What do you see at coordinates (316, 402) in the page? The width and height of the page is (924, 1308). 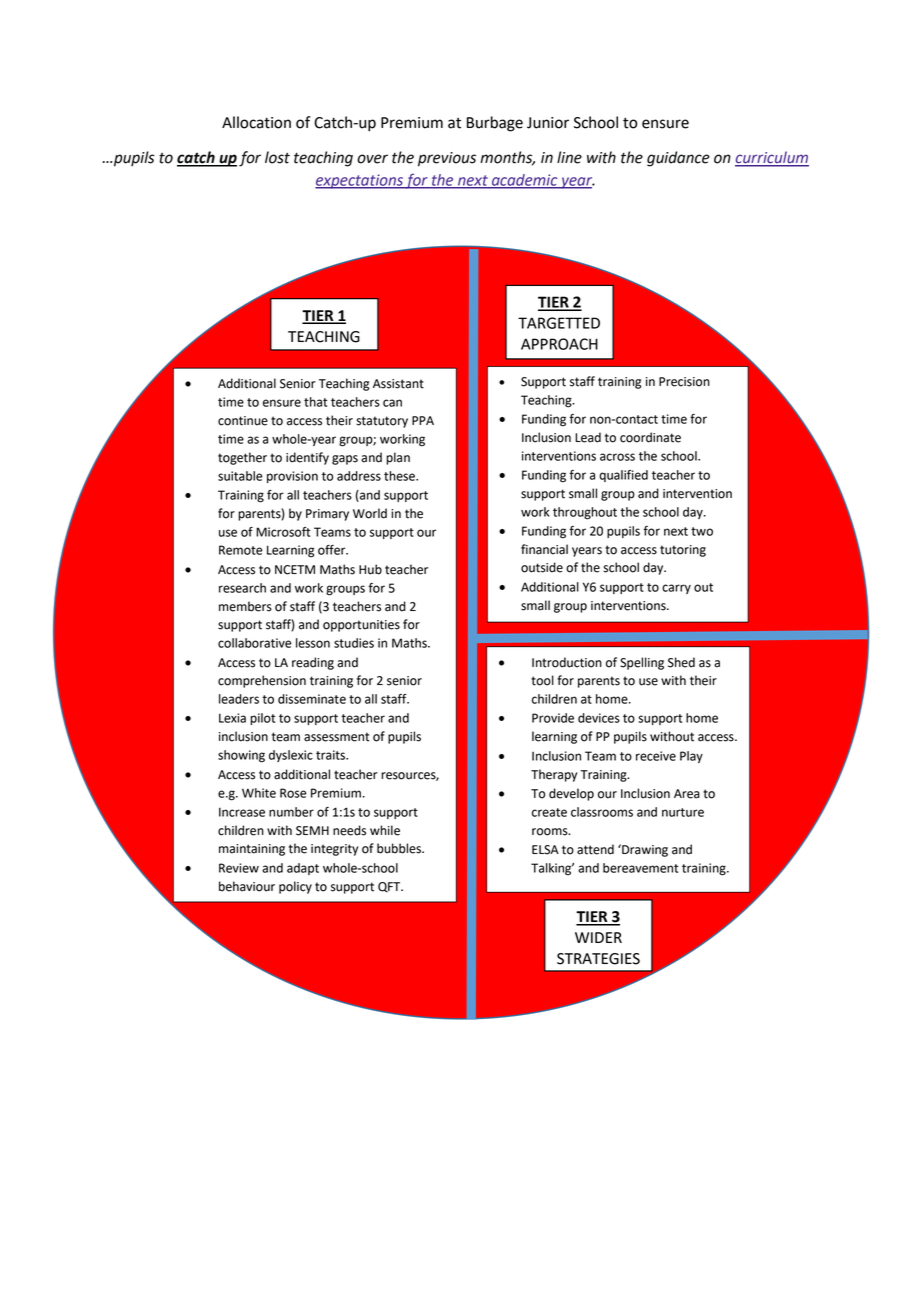 I see `that` at bounding box center [316, 402].
